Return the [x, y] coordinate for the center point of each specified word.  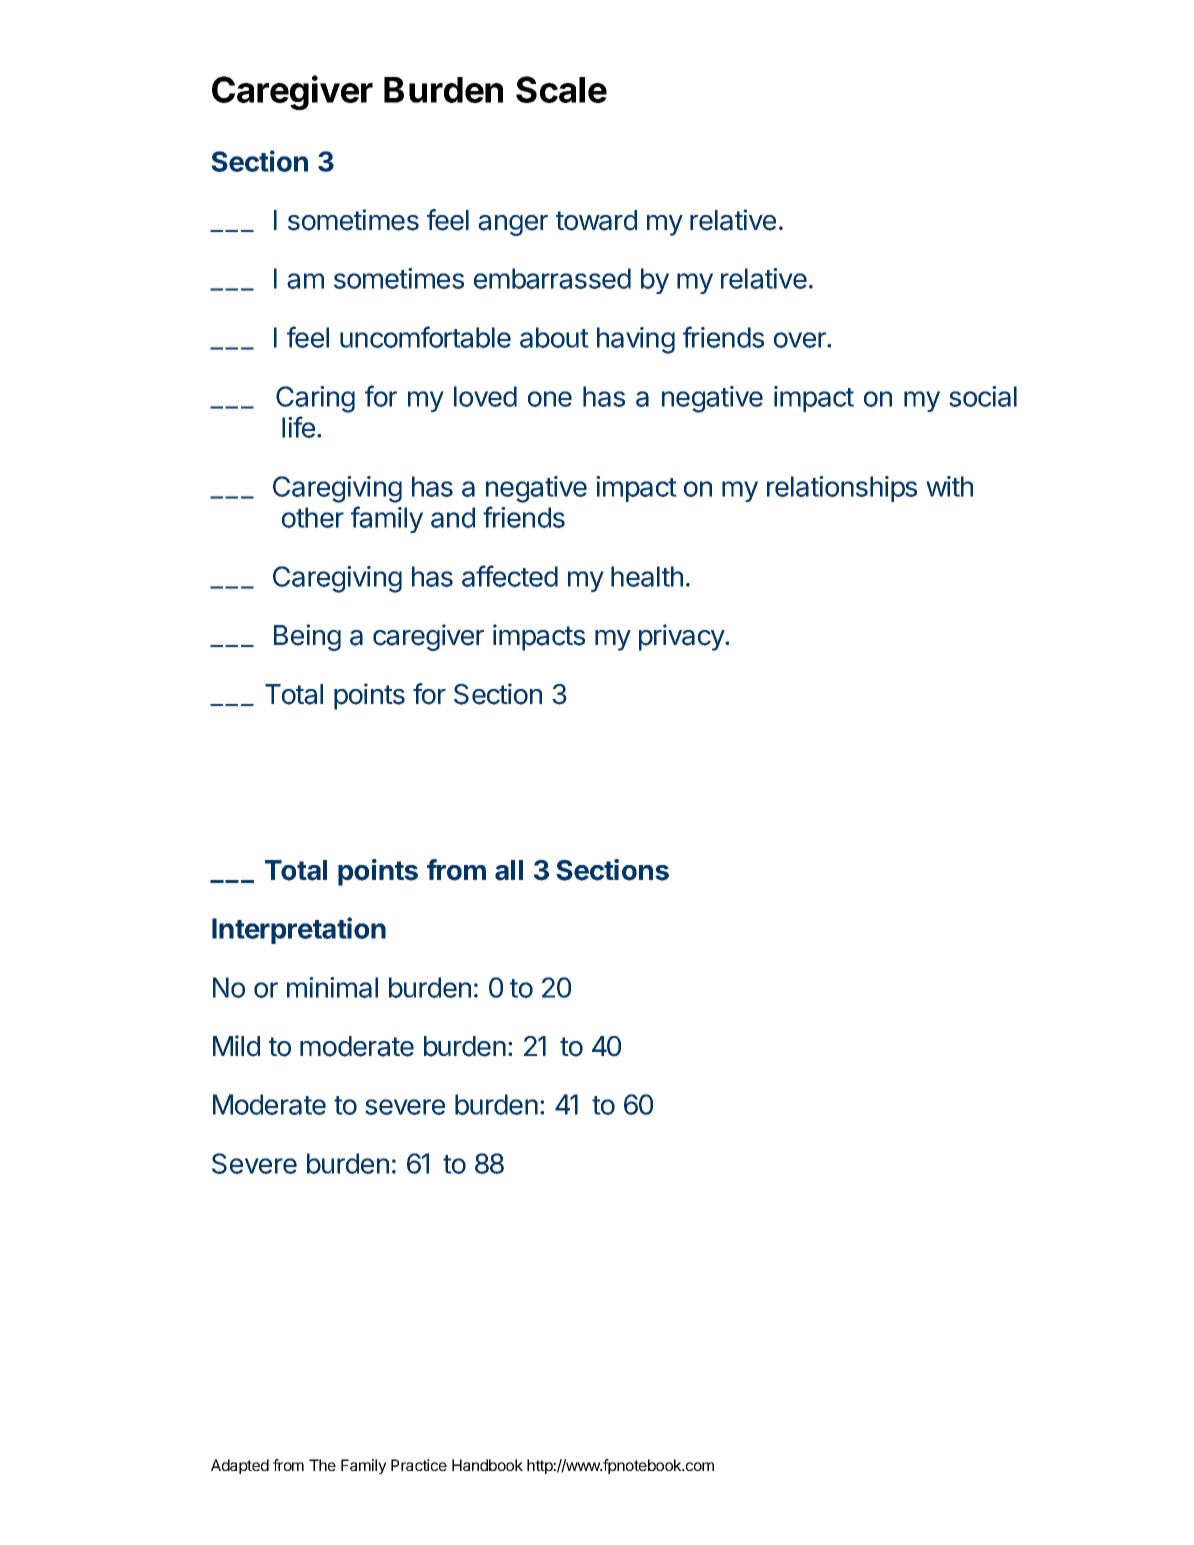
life [298, 427]
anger [513, 225]
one [550, 399]
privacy [682, 637]
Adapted [240, 1466]
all [509, 870]
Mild [236, 1046]
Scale [561, 89]
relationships [842, 489]
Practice [419, 1465]
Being [307, 637]
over [801, 340]
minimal [332, 987]
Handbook [487, 1465]
